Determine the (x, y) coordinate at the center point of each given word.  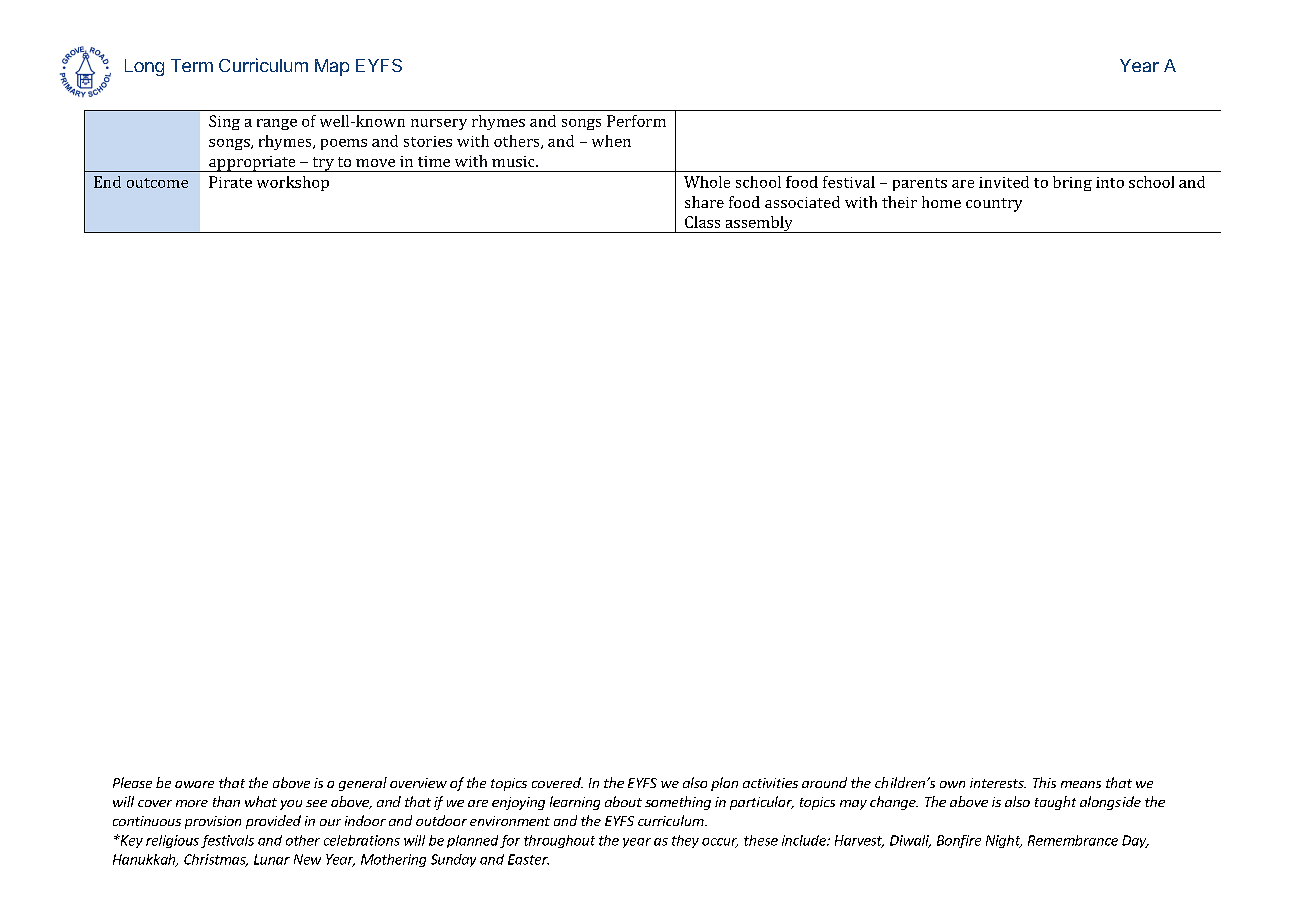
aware (194, 784)
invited (1004, 182)
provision (213, 822)
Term (192, 65)
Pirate (230, 182)
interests (998, 783)
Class (702, 222)
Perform (636, 121)
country (994, 205)
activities (770, 783)
